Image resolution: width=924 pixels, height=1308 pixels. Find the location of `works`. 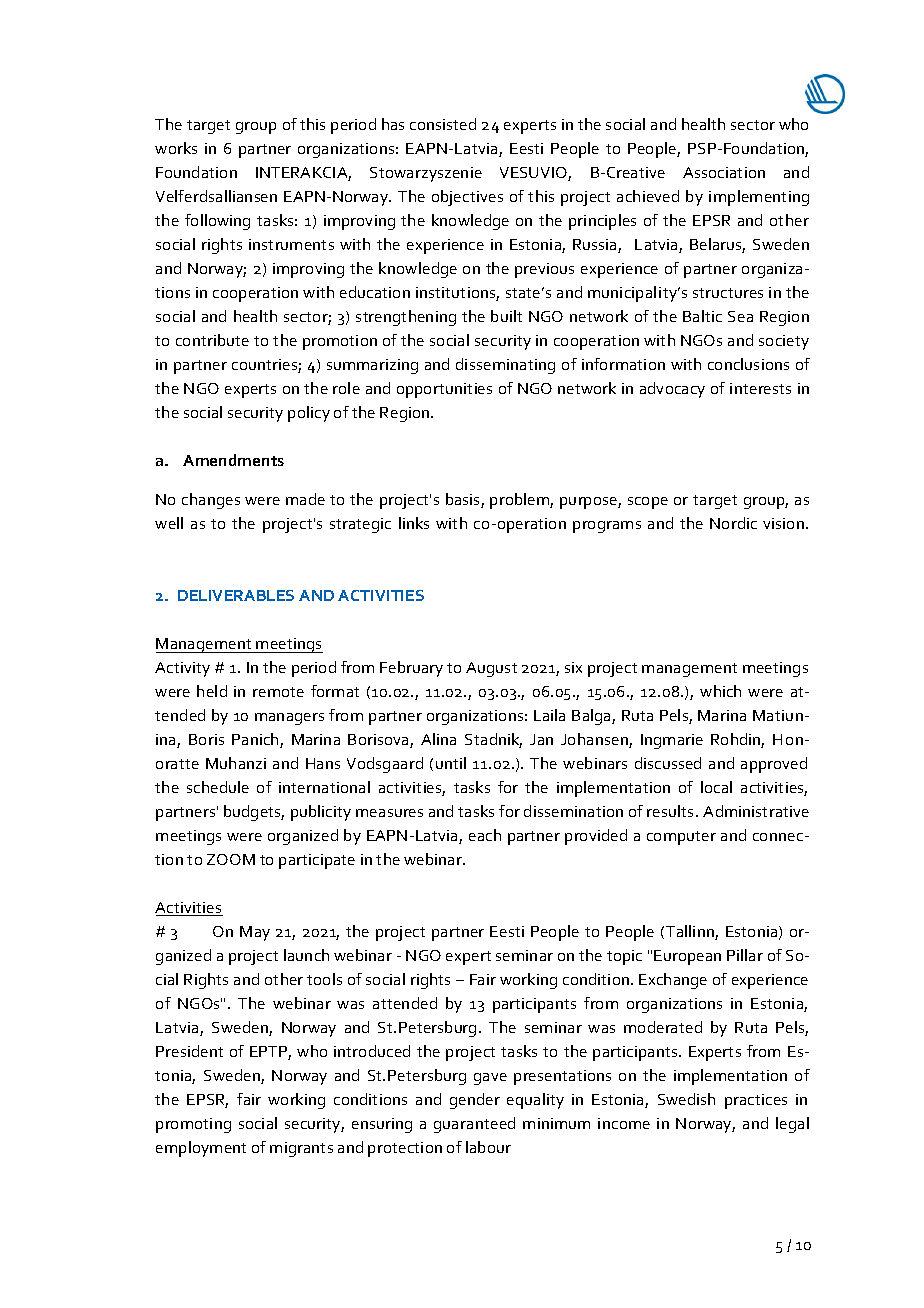

works is located at coordinates (176, 148).
